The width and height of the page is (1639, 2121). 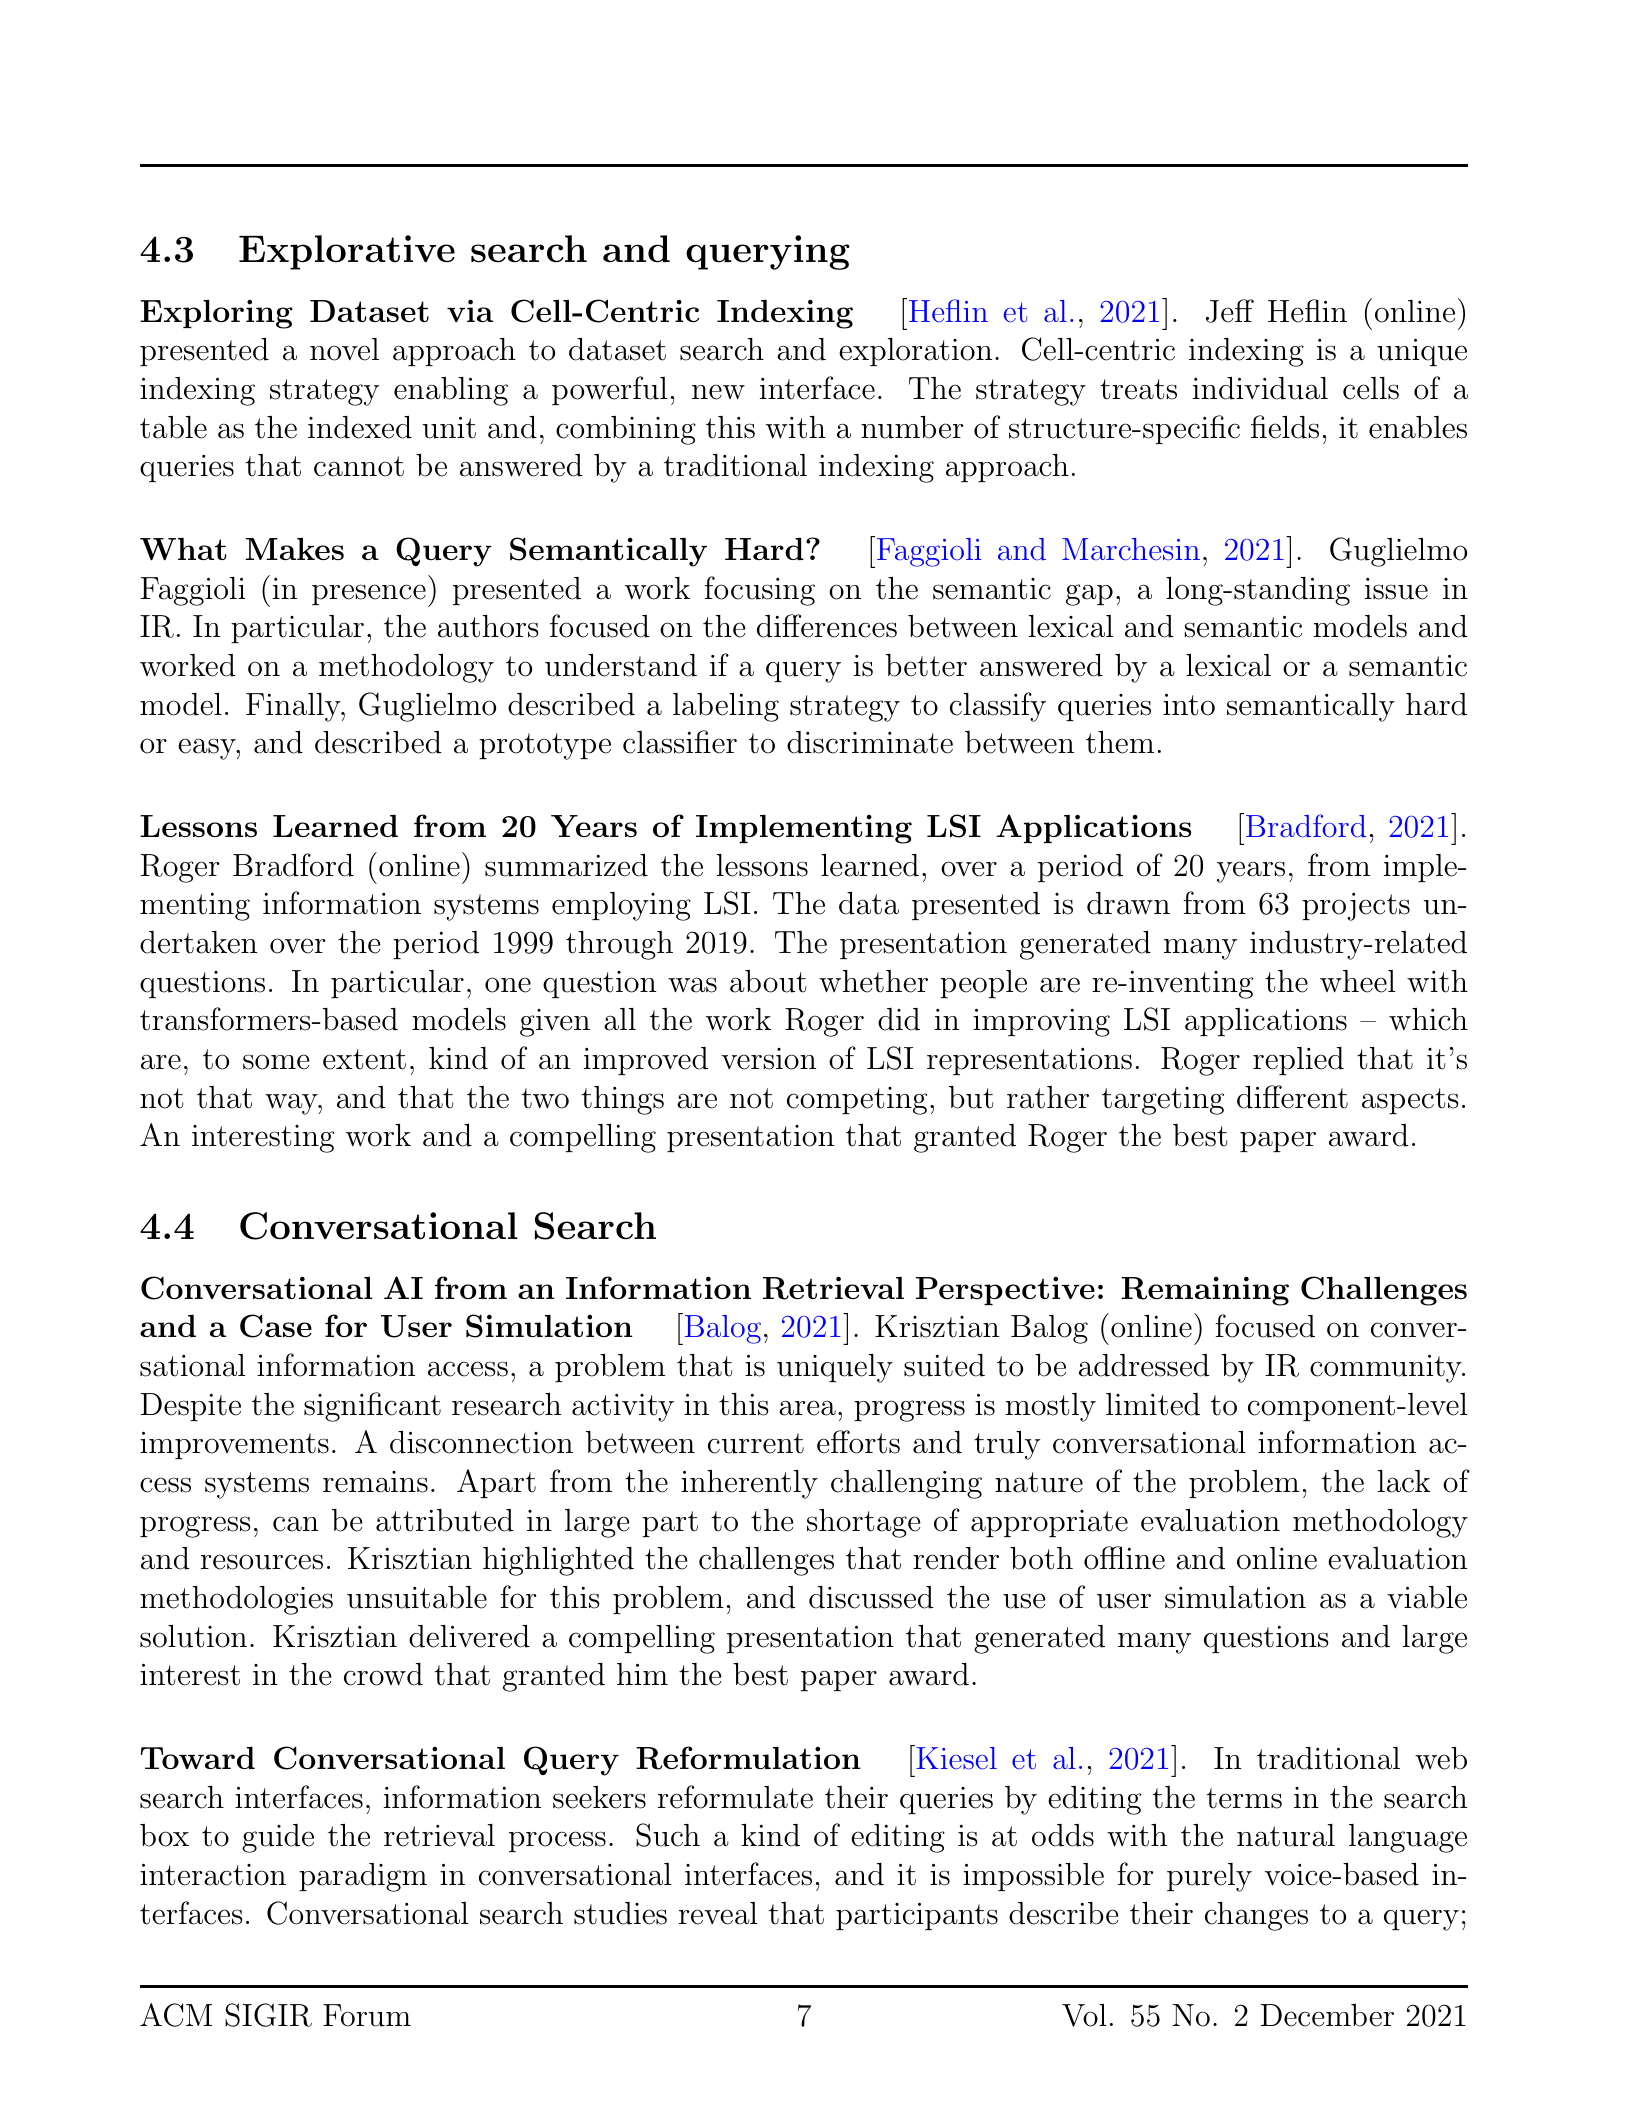 I want to click on exploration, so click(x=915, y=352).
